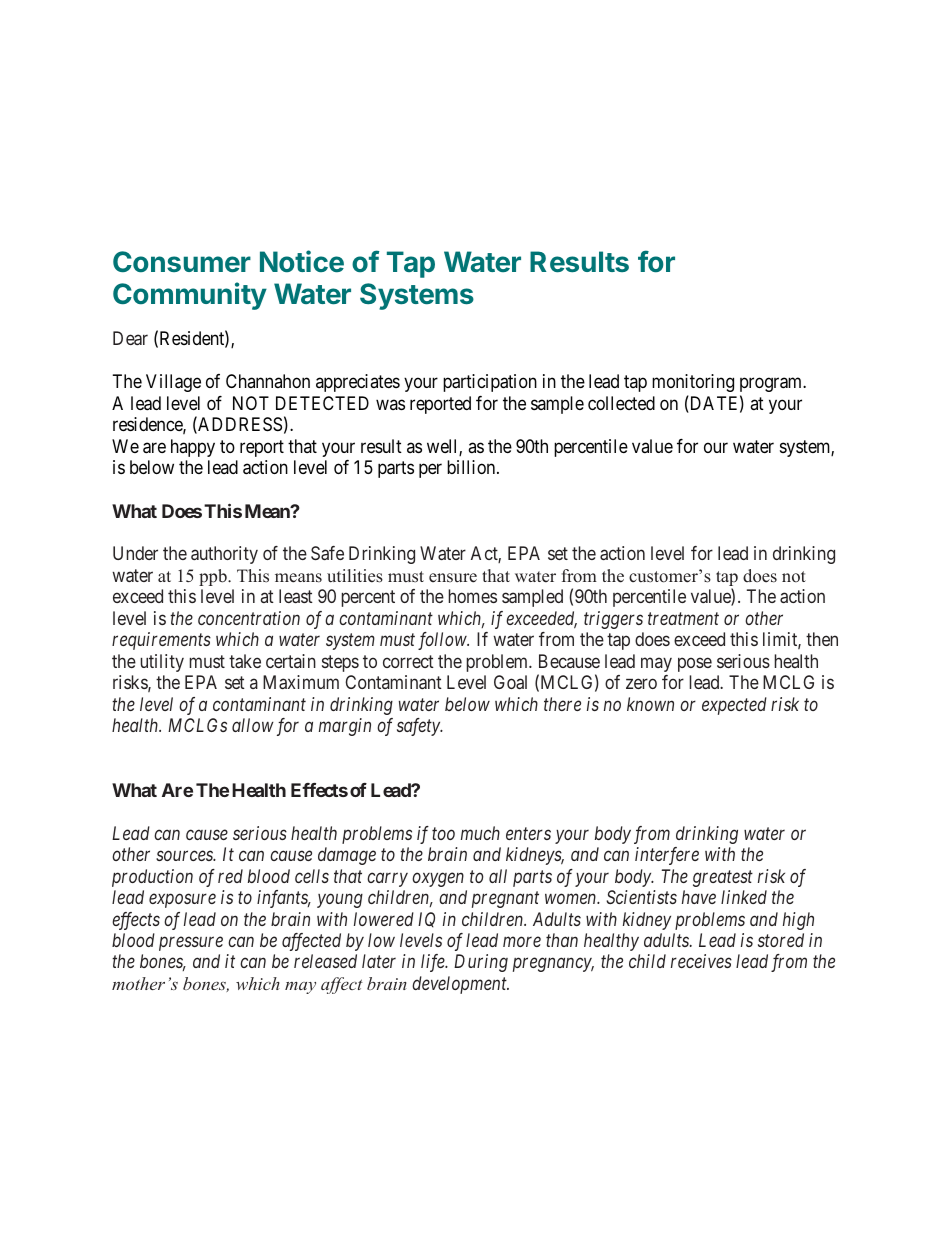 The height and width of the page is (1233, 952). I want to click on Community, so click(190, 296).
